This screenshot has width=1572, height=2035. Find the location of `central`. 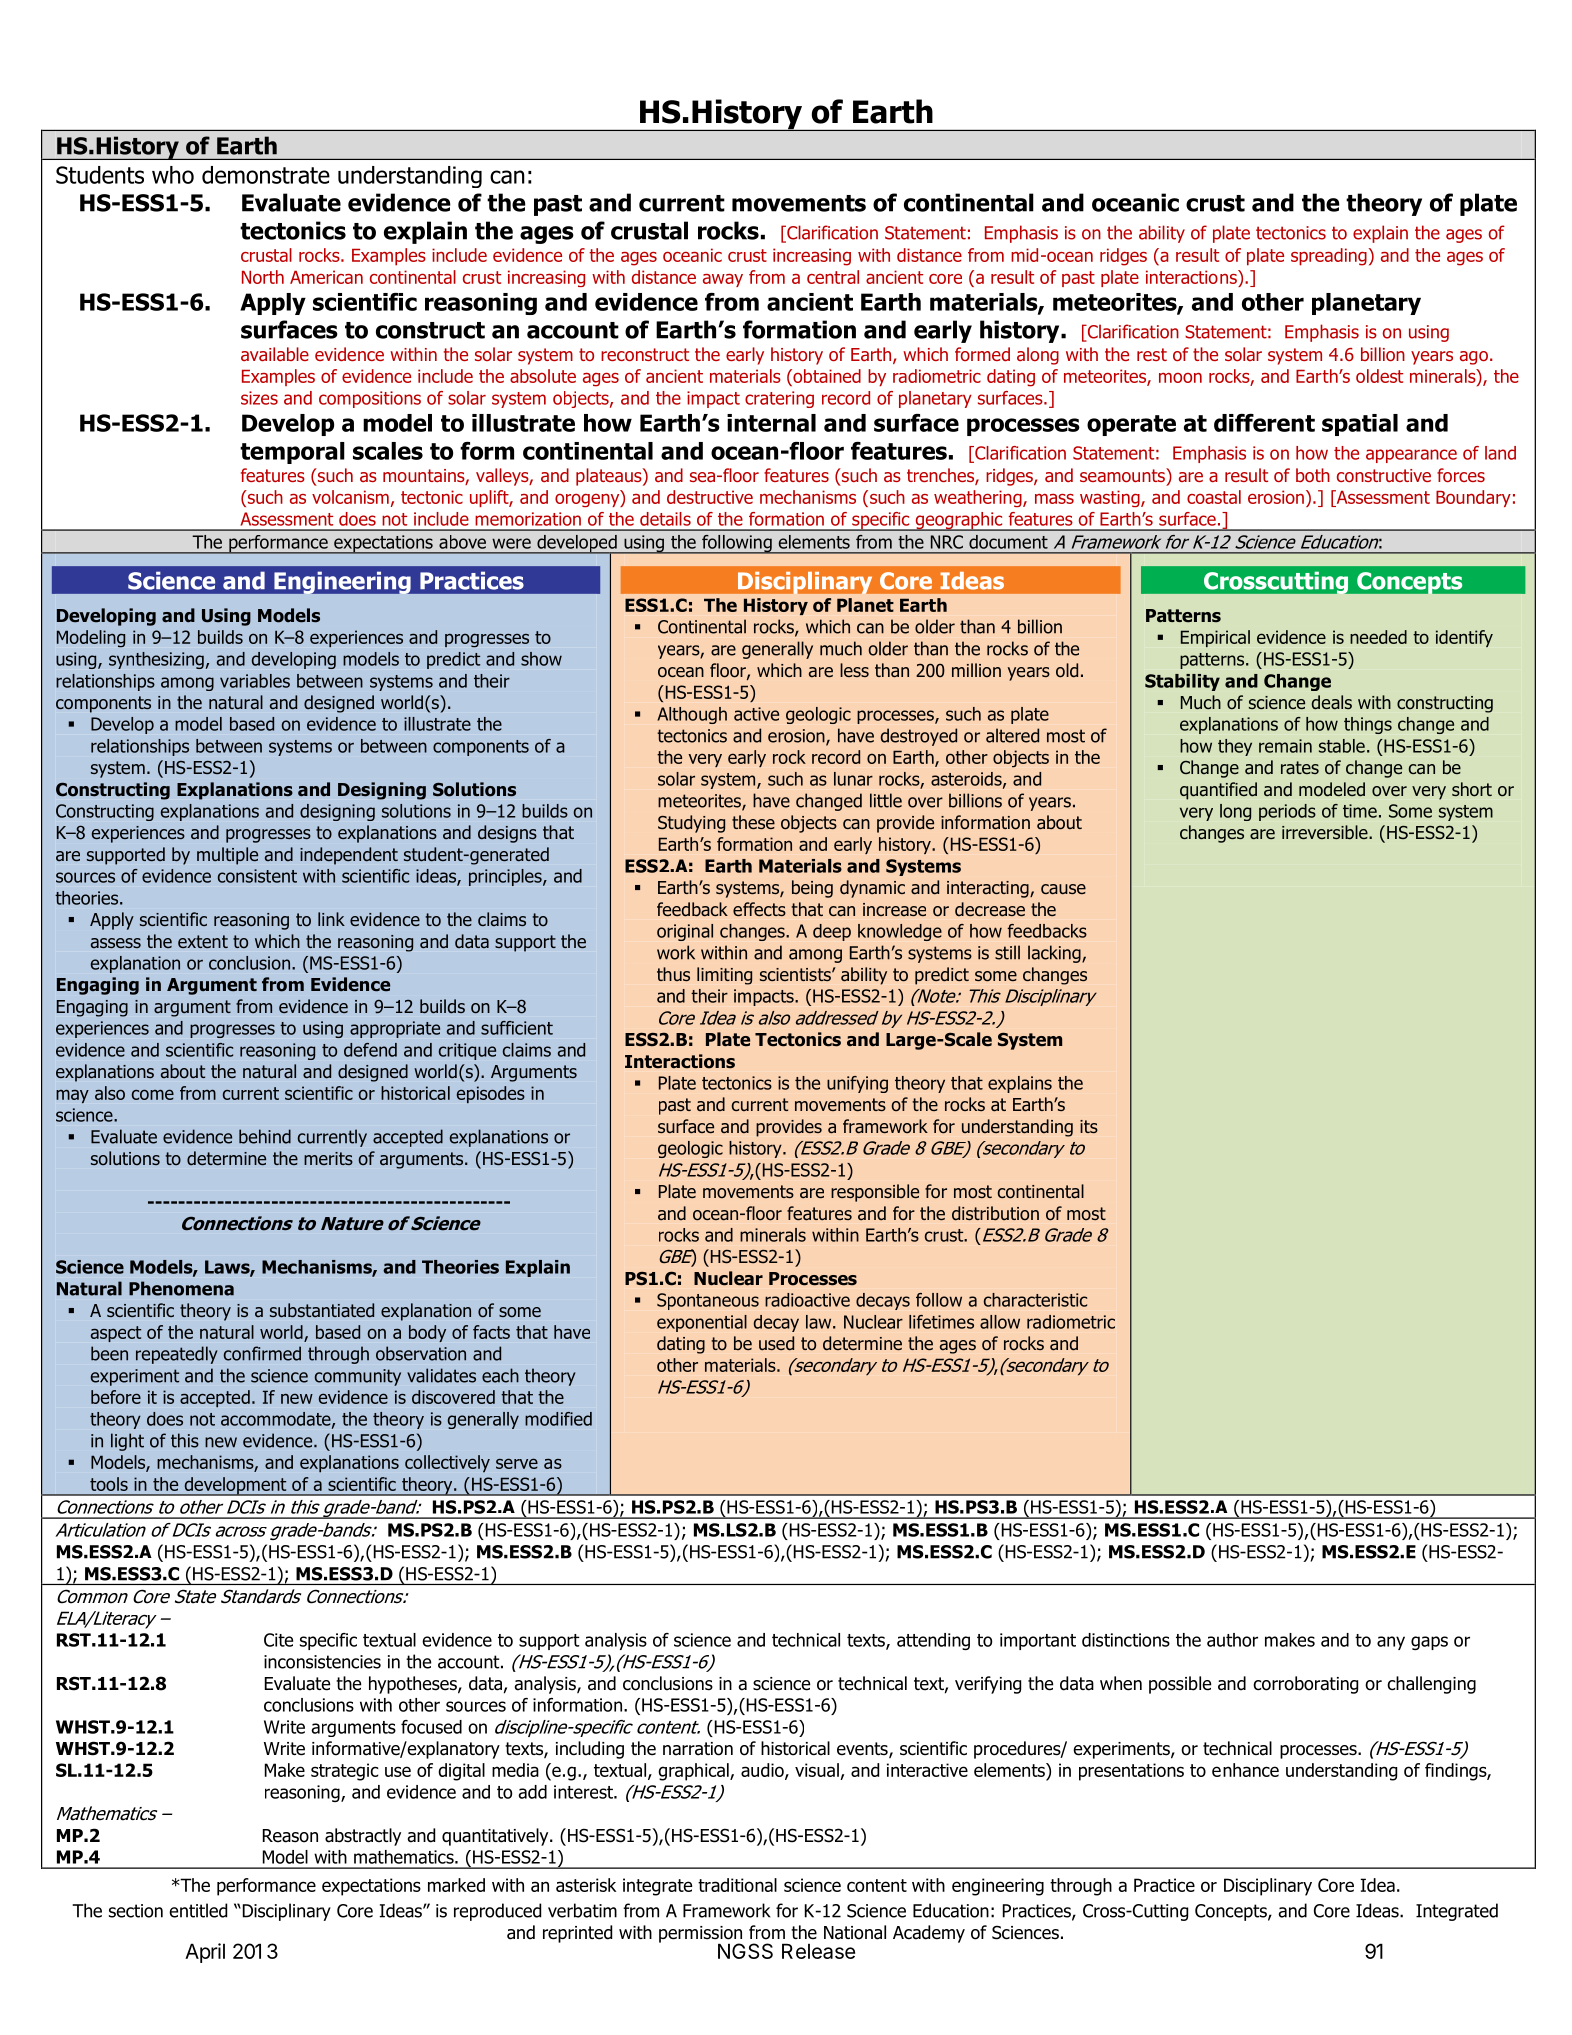

central is located at coordinates (833, 277).
